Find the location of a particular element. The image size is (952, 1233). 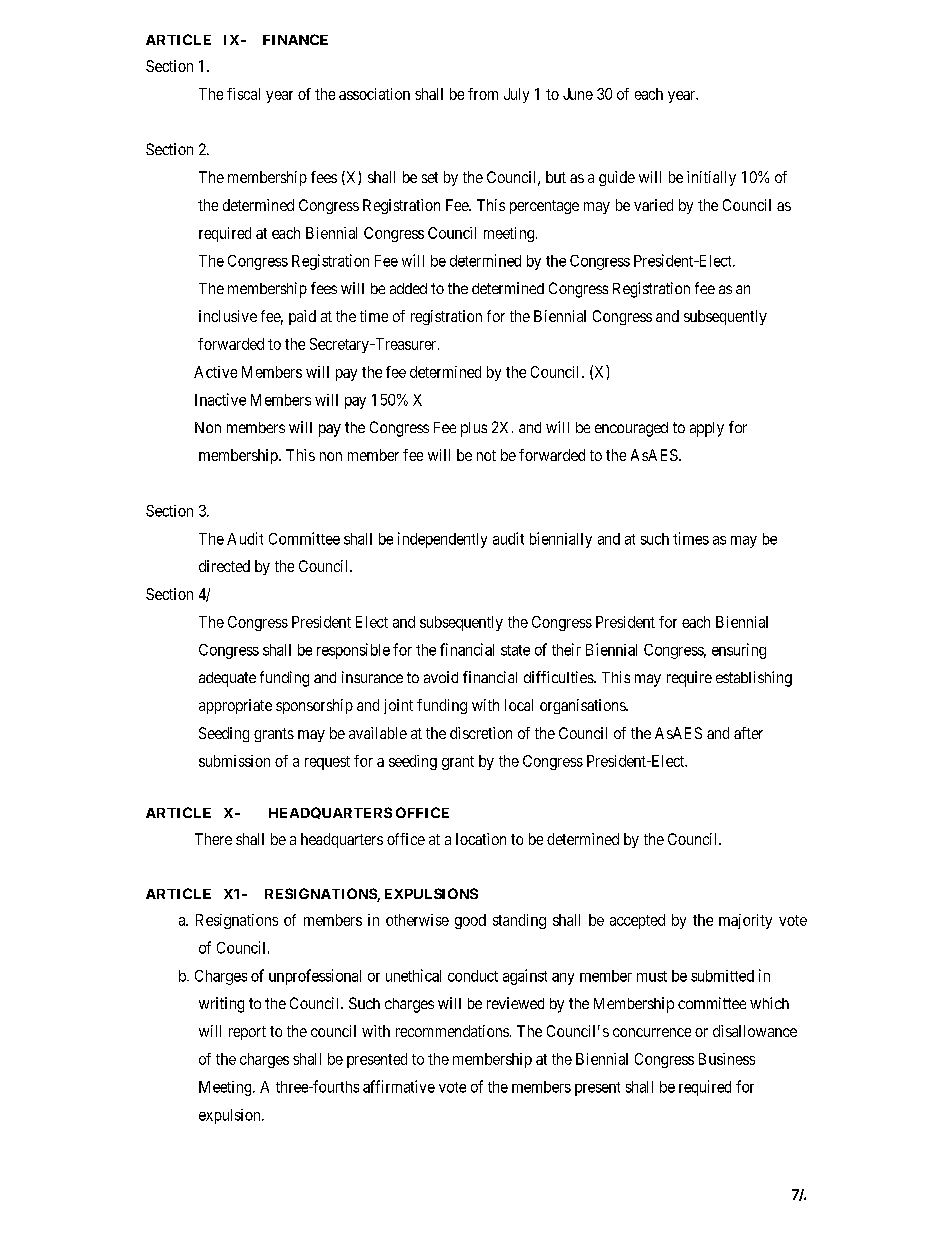

recommendations is located at coordinates (452, 1031).
